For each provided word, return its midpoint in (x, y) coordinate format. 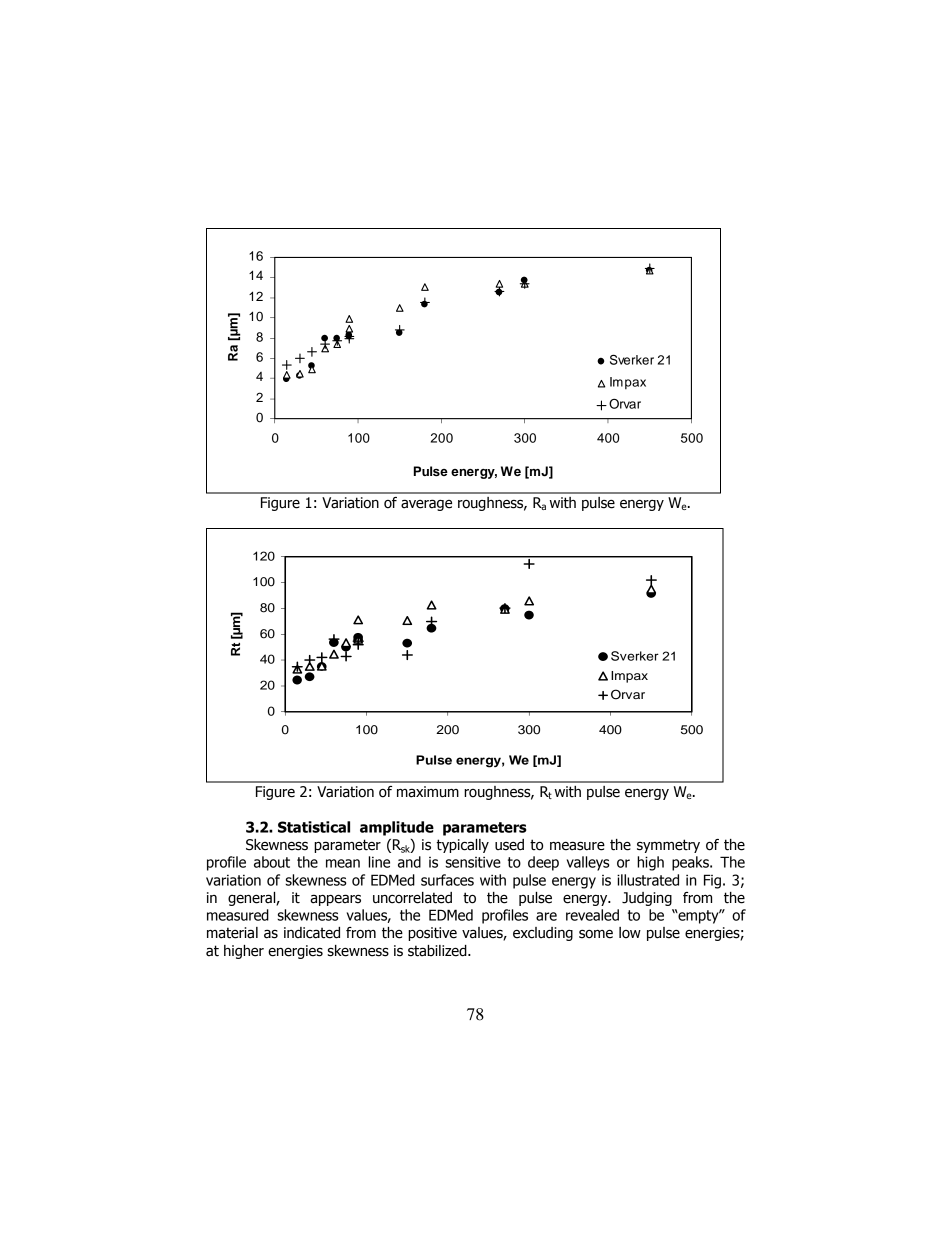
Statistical (314, 827)
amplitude (397, 828)
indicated (312, 933)
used (509, 845)
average (426, 505)
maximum (428, 792)
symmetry (668, 846)
